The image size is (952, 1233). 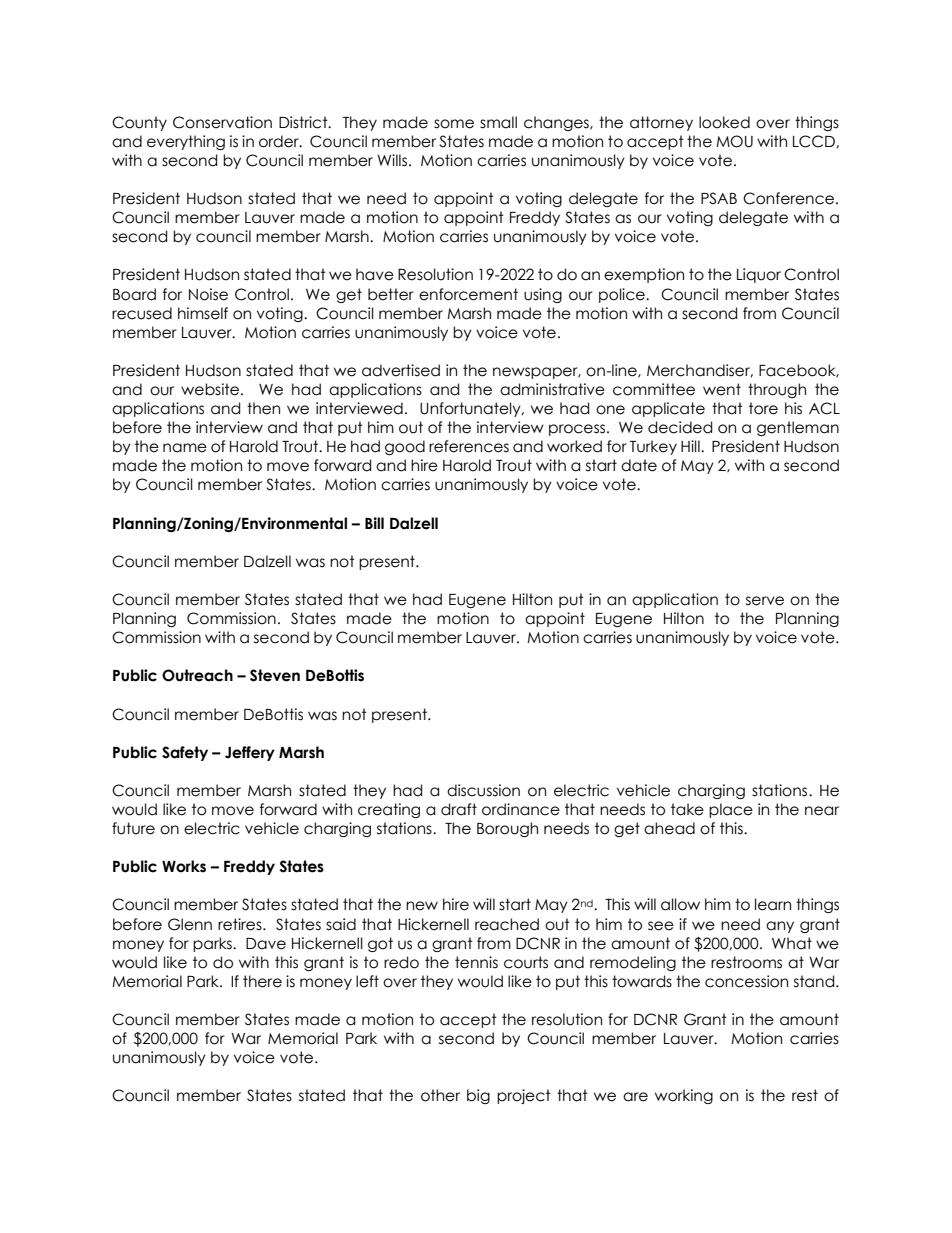 What do you see at coordinates (184, 866) in the screenshot?
I see `Works` at bounding box center [184, 866].
